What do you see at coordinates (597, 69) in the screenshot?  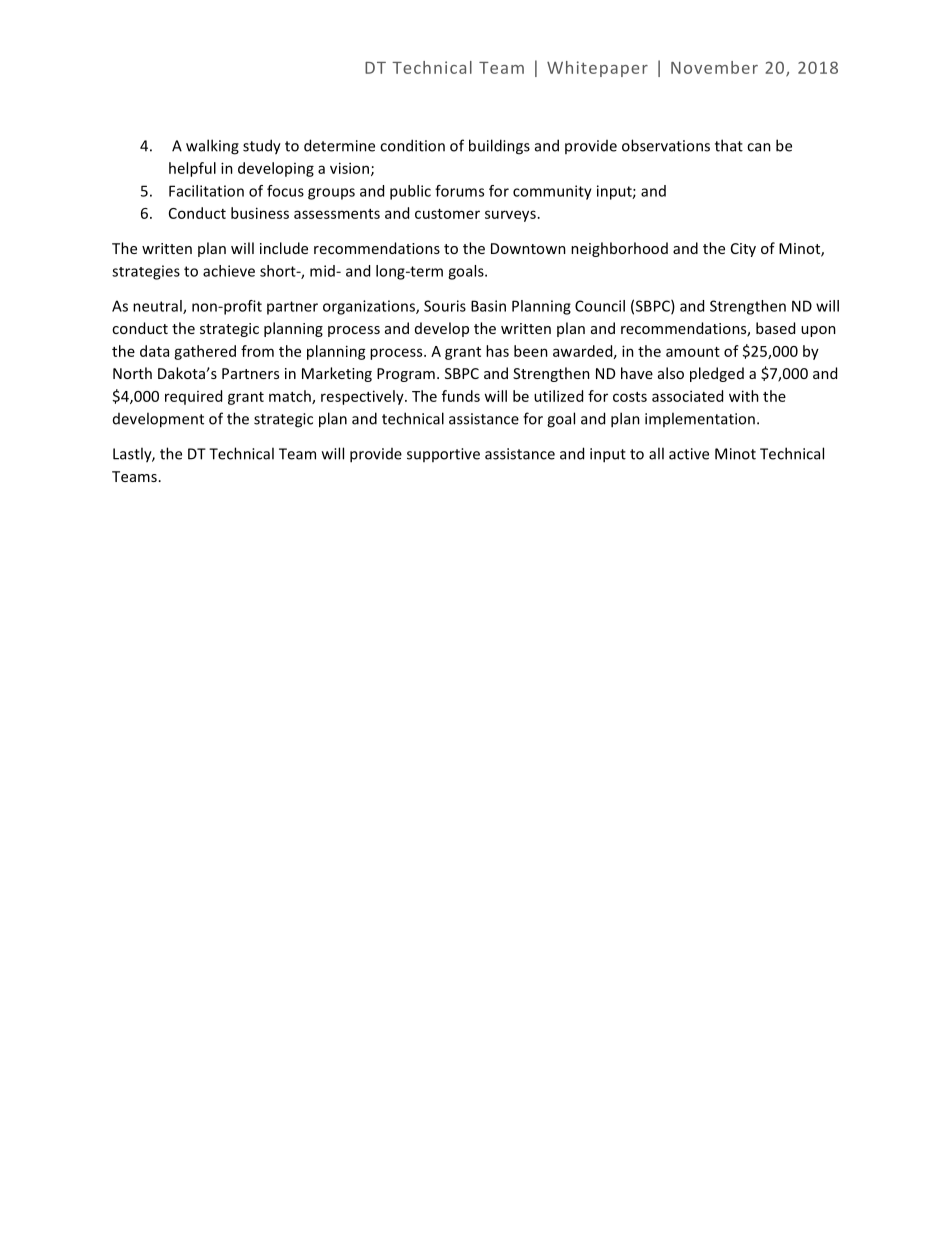 I see `Whitepaper` at bounding box center [597, 69].
